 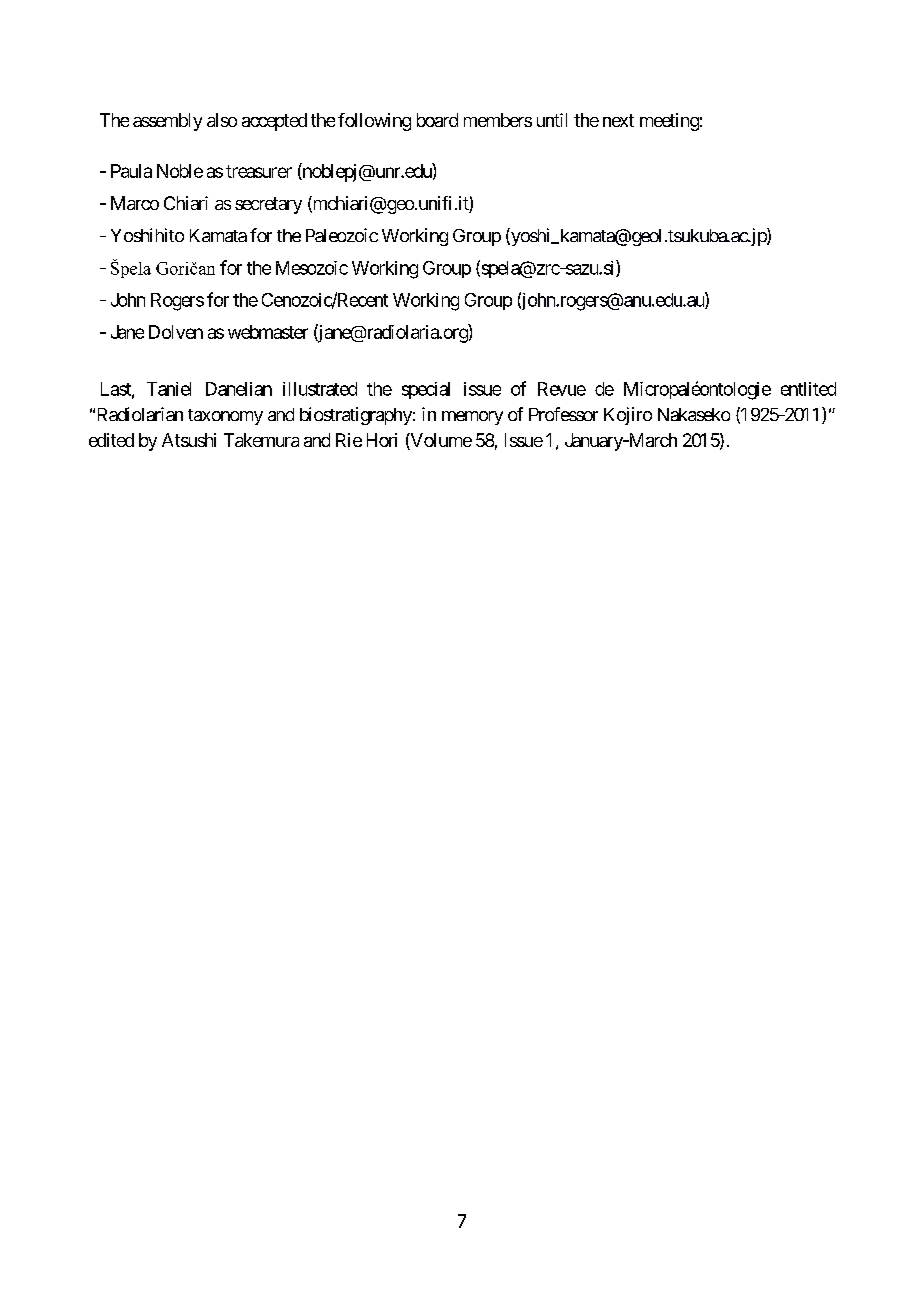 What do you see at coordinates (167, 122) in the screenshot?
I see `assembly` at bounding box center [167, 122].
